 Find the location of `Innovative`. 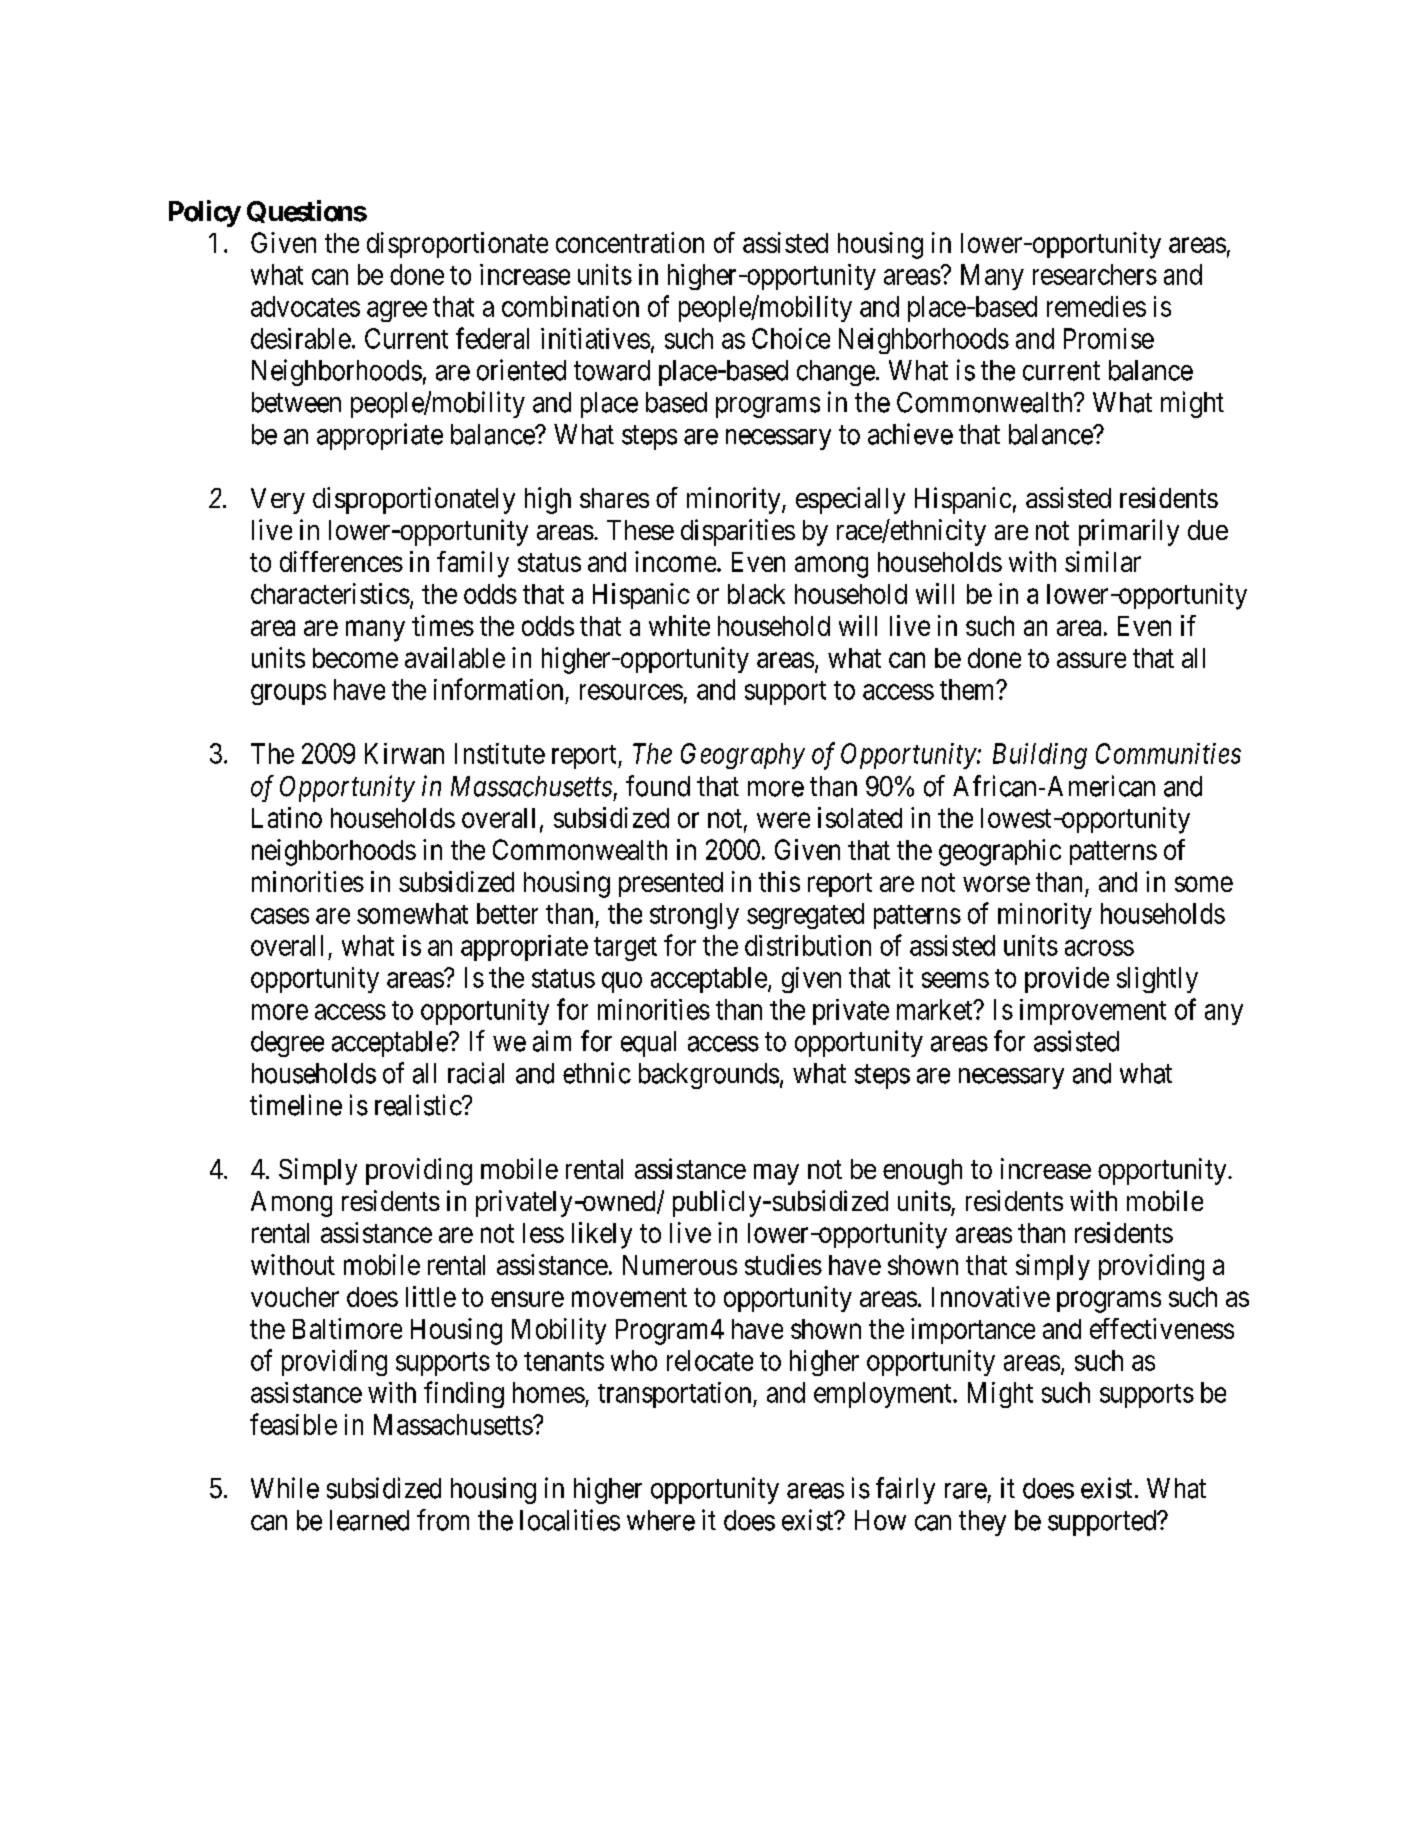

Innovative is located at coordinates (991, 1296).
